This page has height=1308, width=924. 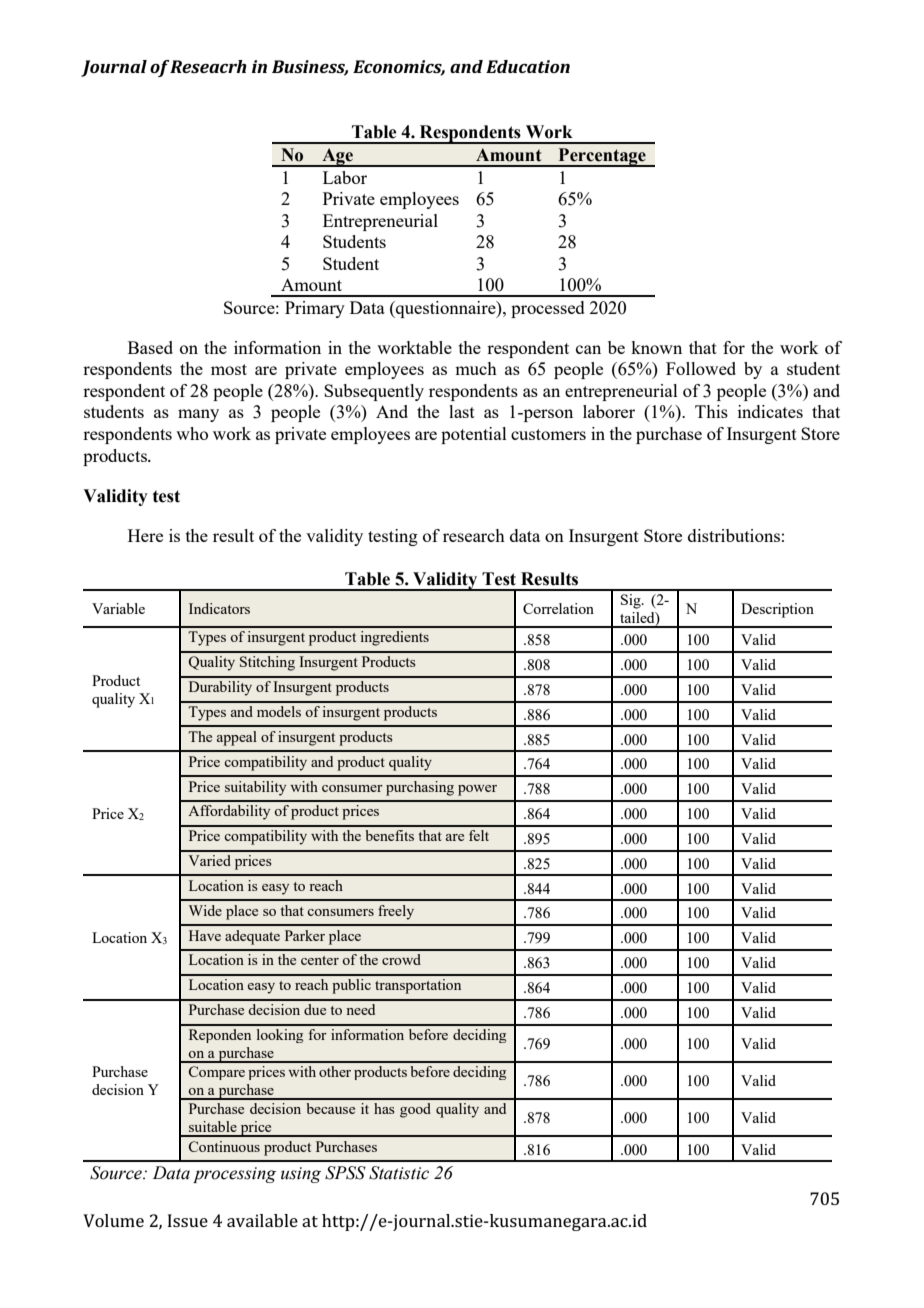 What do you see at coordinates (219, 608) in the page?
I see `Indicators` at bounding box center [219, 608].
